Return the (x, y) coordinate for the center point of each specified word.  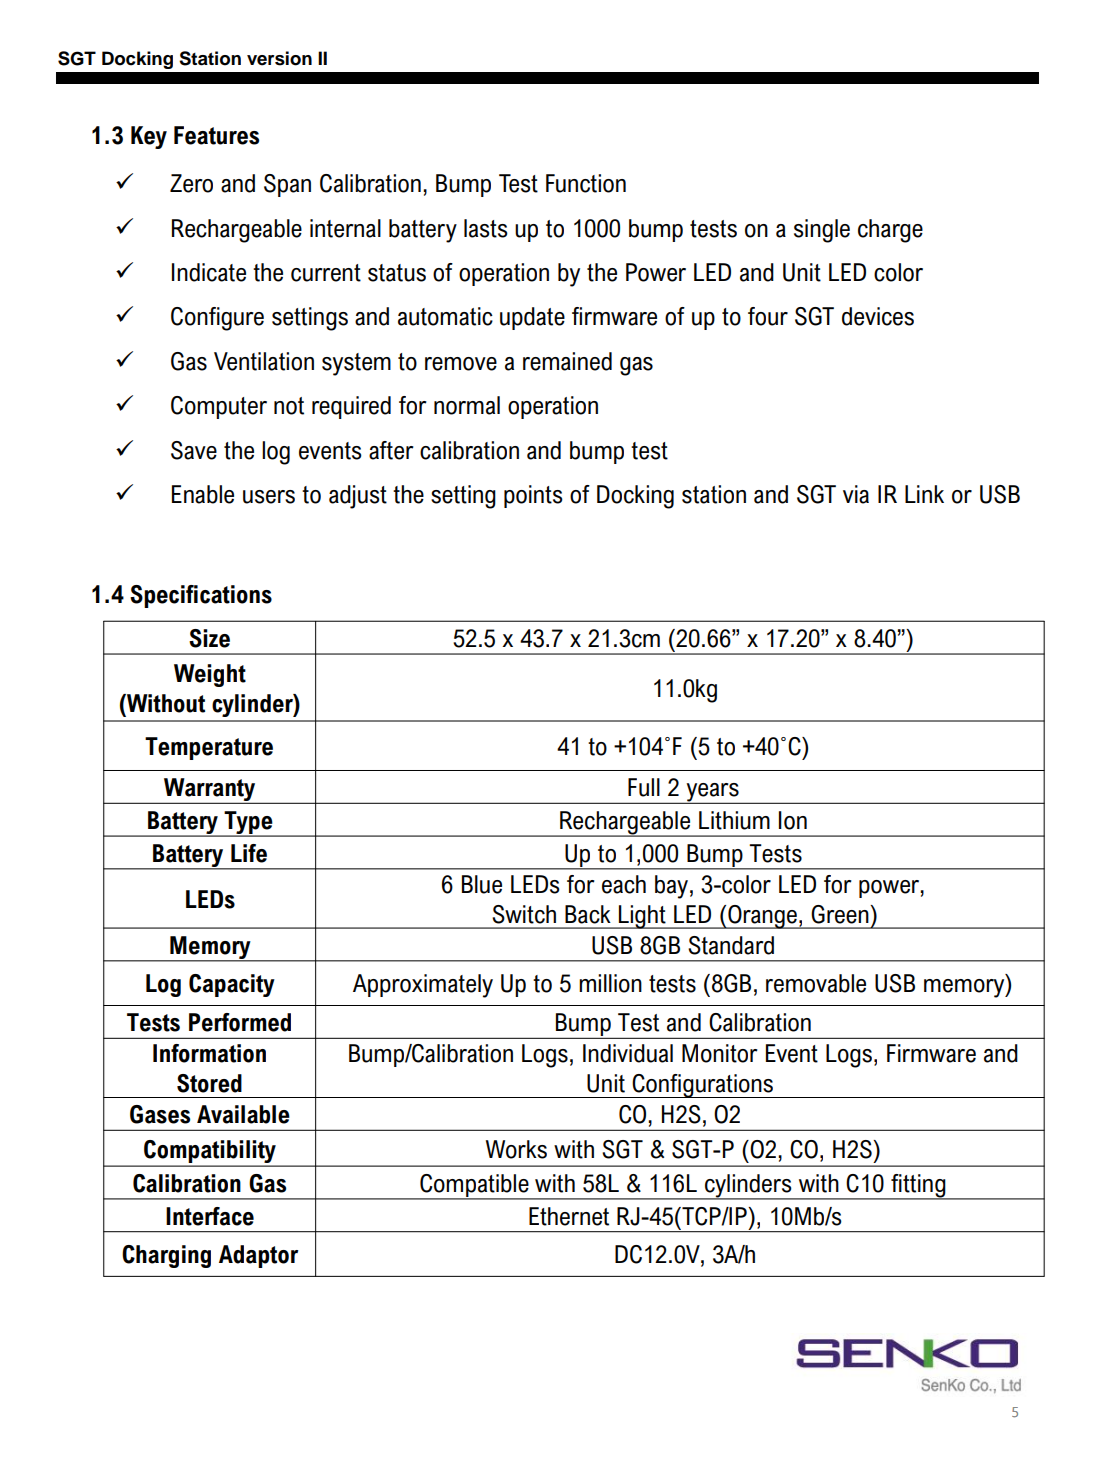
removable (816, 983)
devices (878, 316)
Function (586, 183)
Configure (217, 319)
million (610, 983)
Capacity (232, 985)
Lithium (734, 820)
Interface (210, 1216)
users (269, 497)
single (822, 231)
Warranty (210, 791)
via (856, 494)
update (532, 318)
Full (644, 787)
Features (216, 135)
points (533, 496)
